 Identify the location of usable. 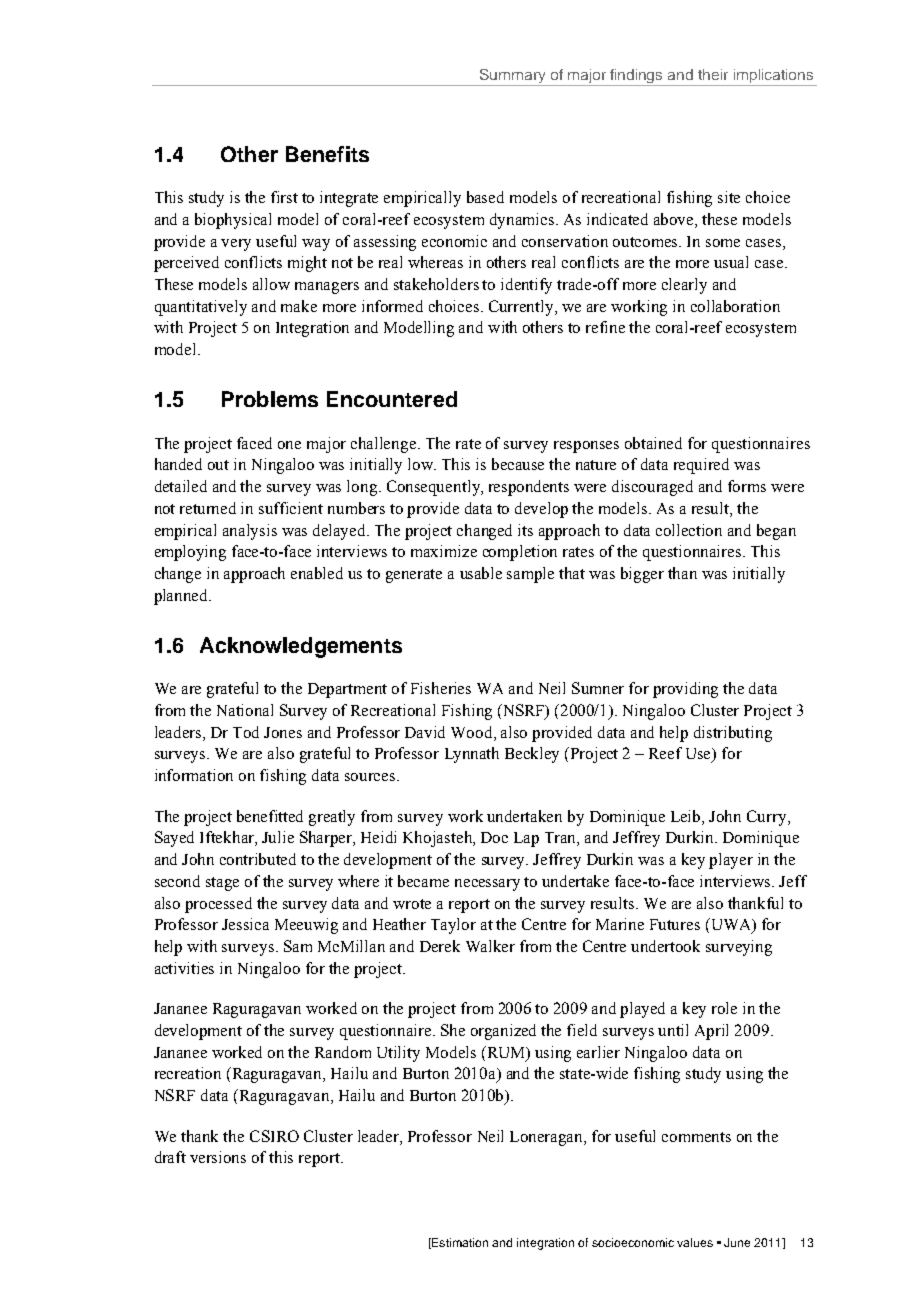
(481, 573).
